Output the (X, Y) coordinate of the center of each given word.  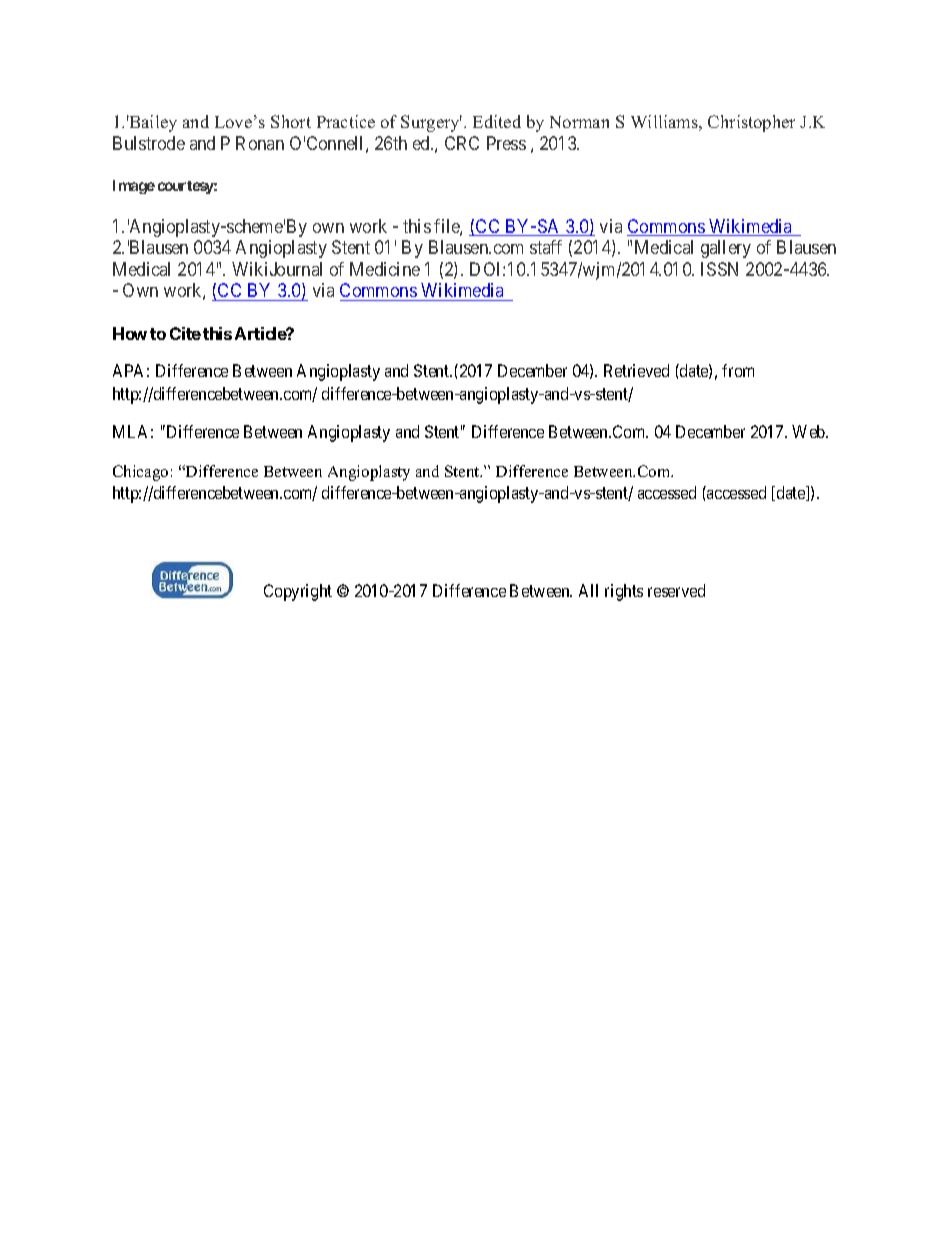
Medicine (385, 269)
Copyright (298, 592)
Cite (185, 333)
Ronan (260, 143)
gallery (726, 249)
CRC (462, 143)
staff (546, 247)
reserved (676, 590)
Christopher (751, 123)
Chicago (140, 473)
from (738, 370)
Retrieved (636, 370)
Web (809, 431)
